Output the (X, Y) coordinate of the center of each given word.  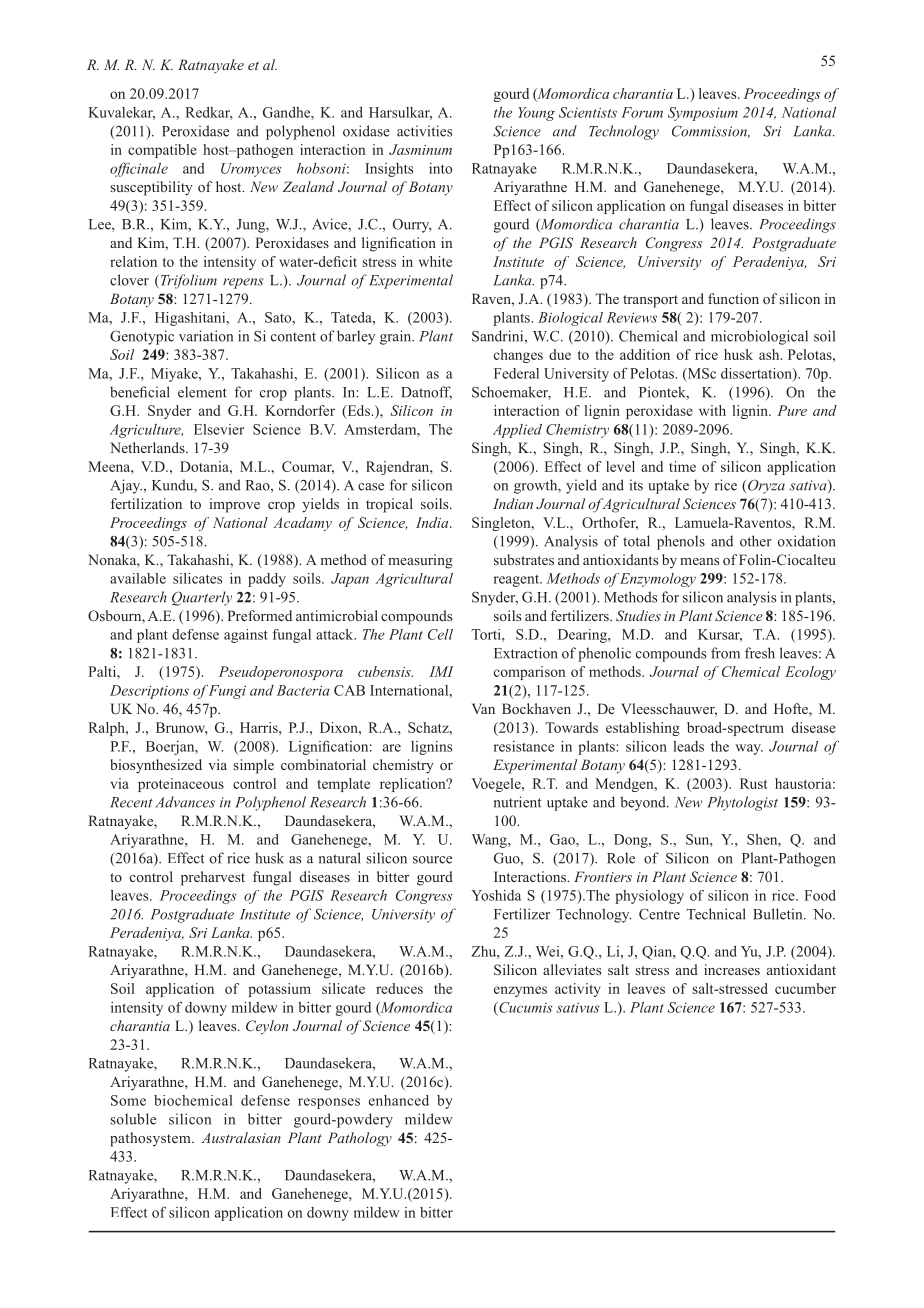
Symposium (703, 114)
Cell (440, 634)
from (725, 653)
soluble (133, 1119)
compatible (162, 151)
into (440, 168)
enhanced (399, 1100)
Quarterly (202, 598)
